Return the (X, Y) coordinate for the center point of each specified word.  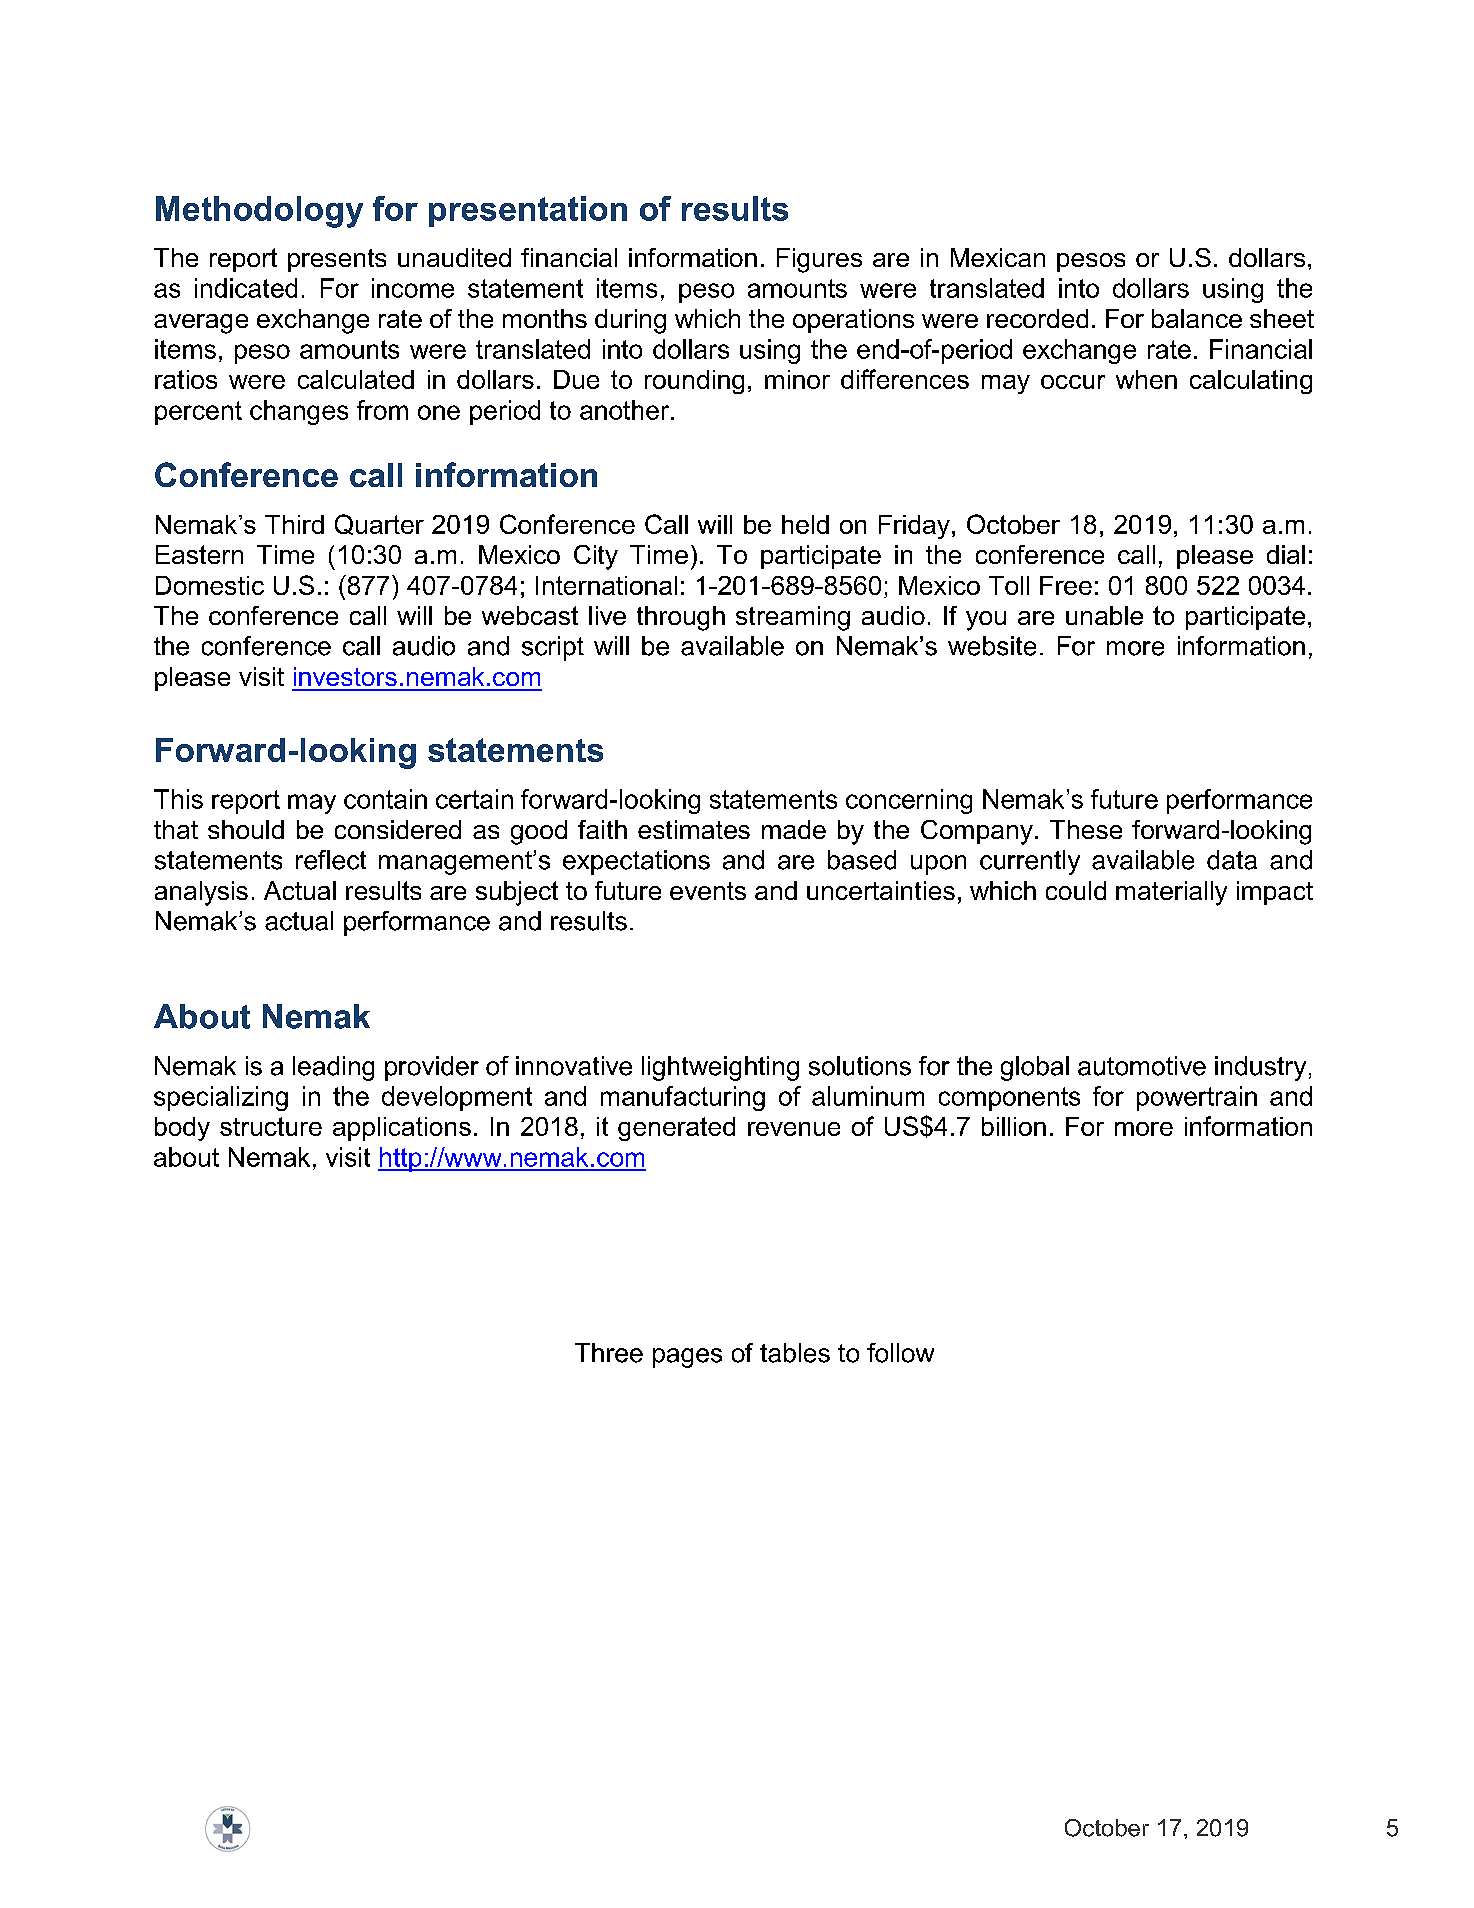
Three (609, 1353)
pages (687, 1358)
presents (337, 260)
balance (1197, 318)
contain (385, 799)
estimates (694, 829)
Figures (819, 260)
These (1086, 829)
